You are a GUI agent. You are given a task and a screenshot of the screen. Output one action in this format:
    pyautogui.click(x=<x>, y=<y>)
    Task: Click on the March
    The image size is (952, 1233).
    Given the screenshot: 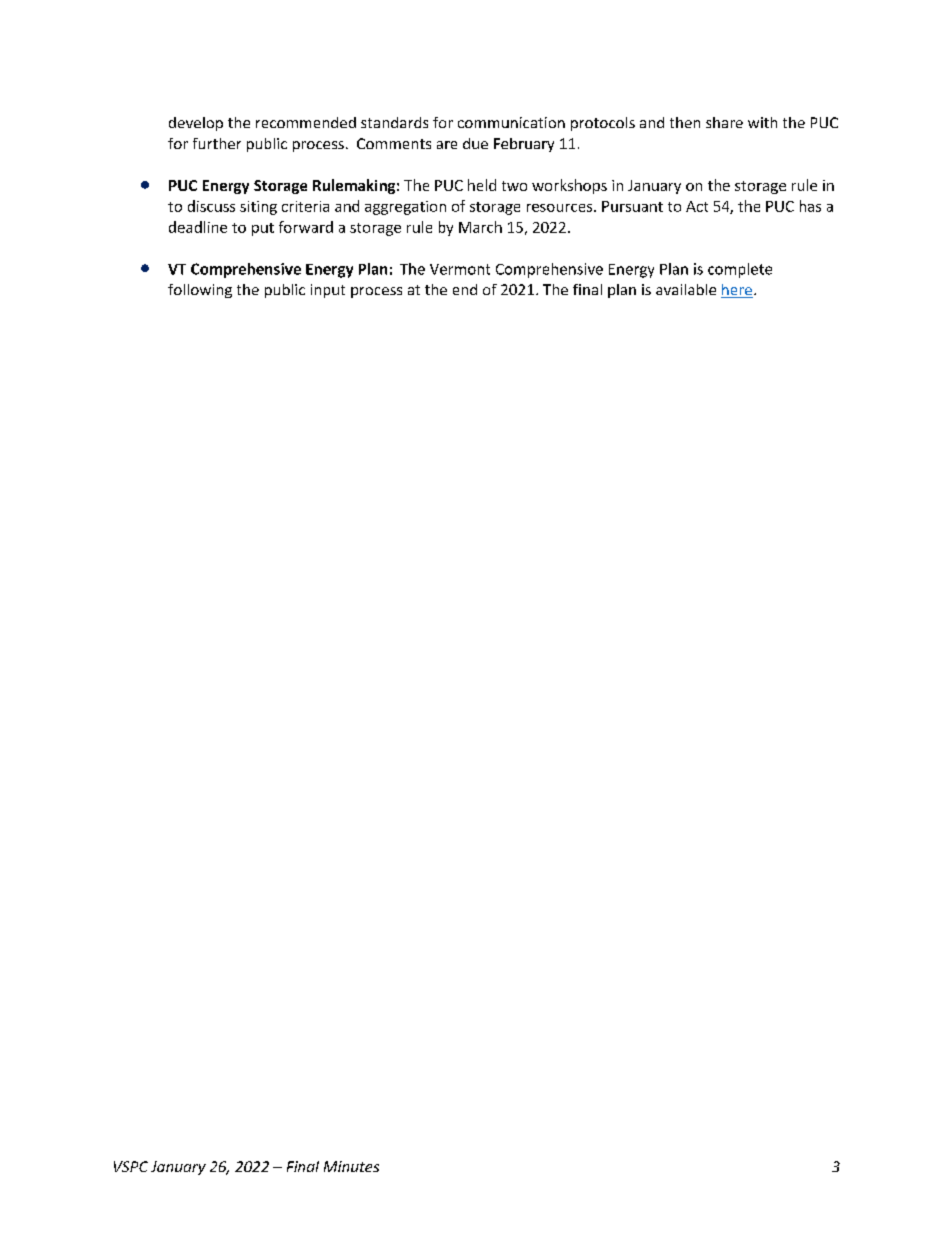 What is the action you would take?
    pyautogui.click(x=480, y=227)
